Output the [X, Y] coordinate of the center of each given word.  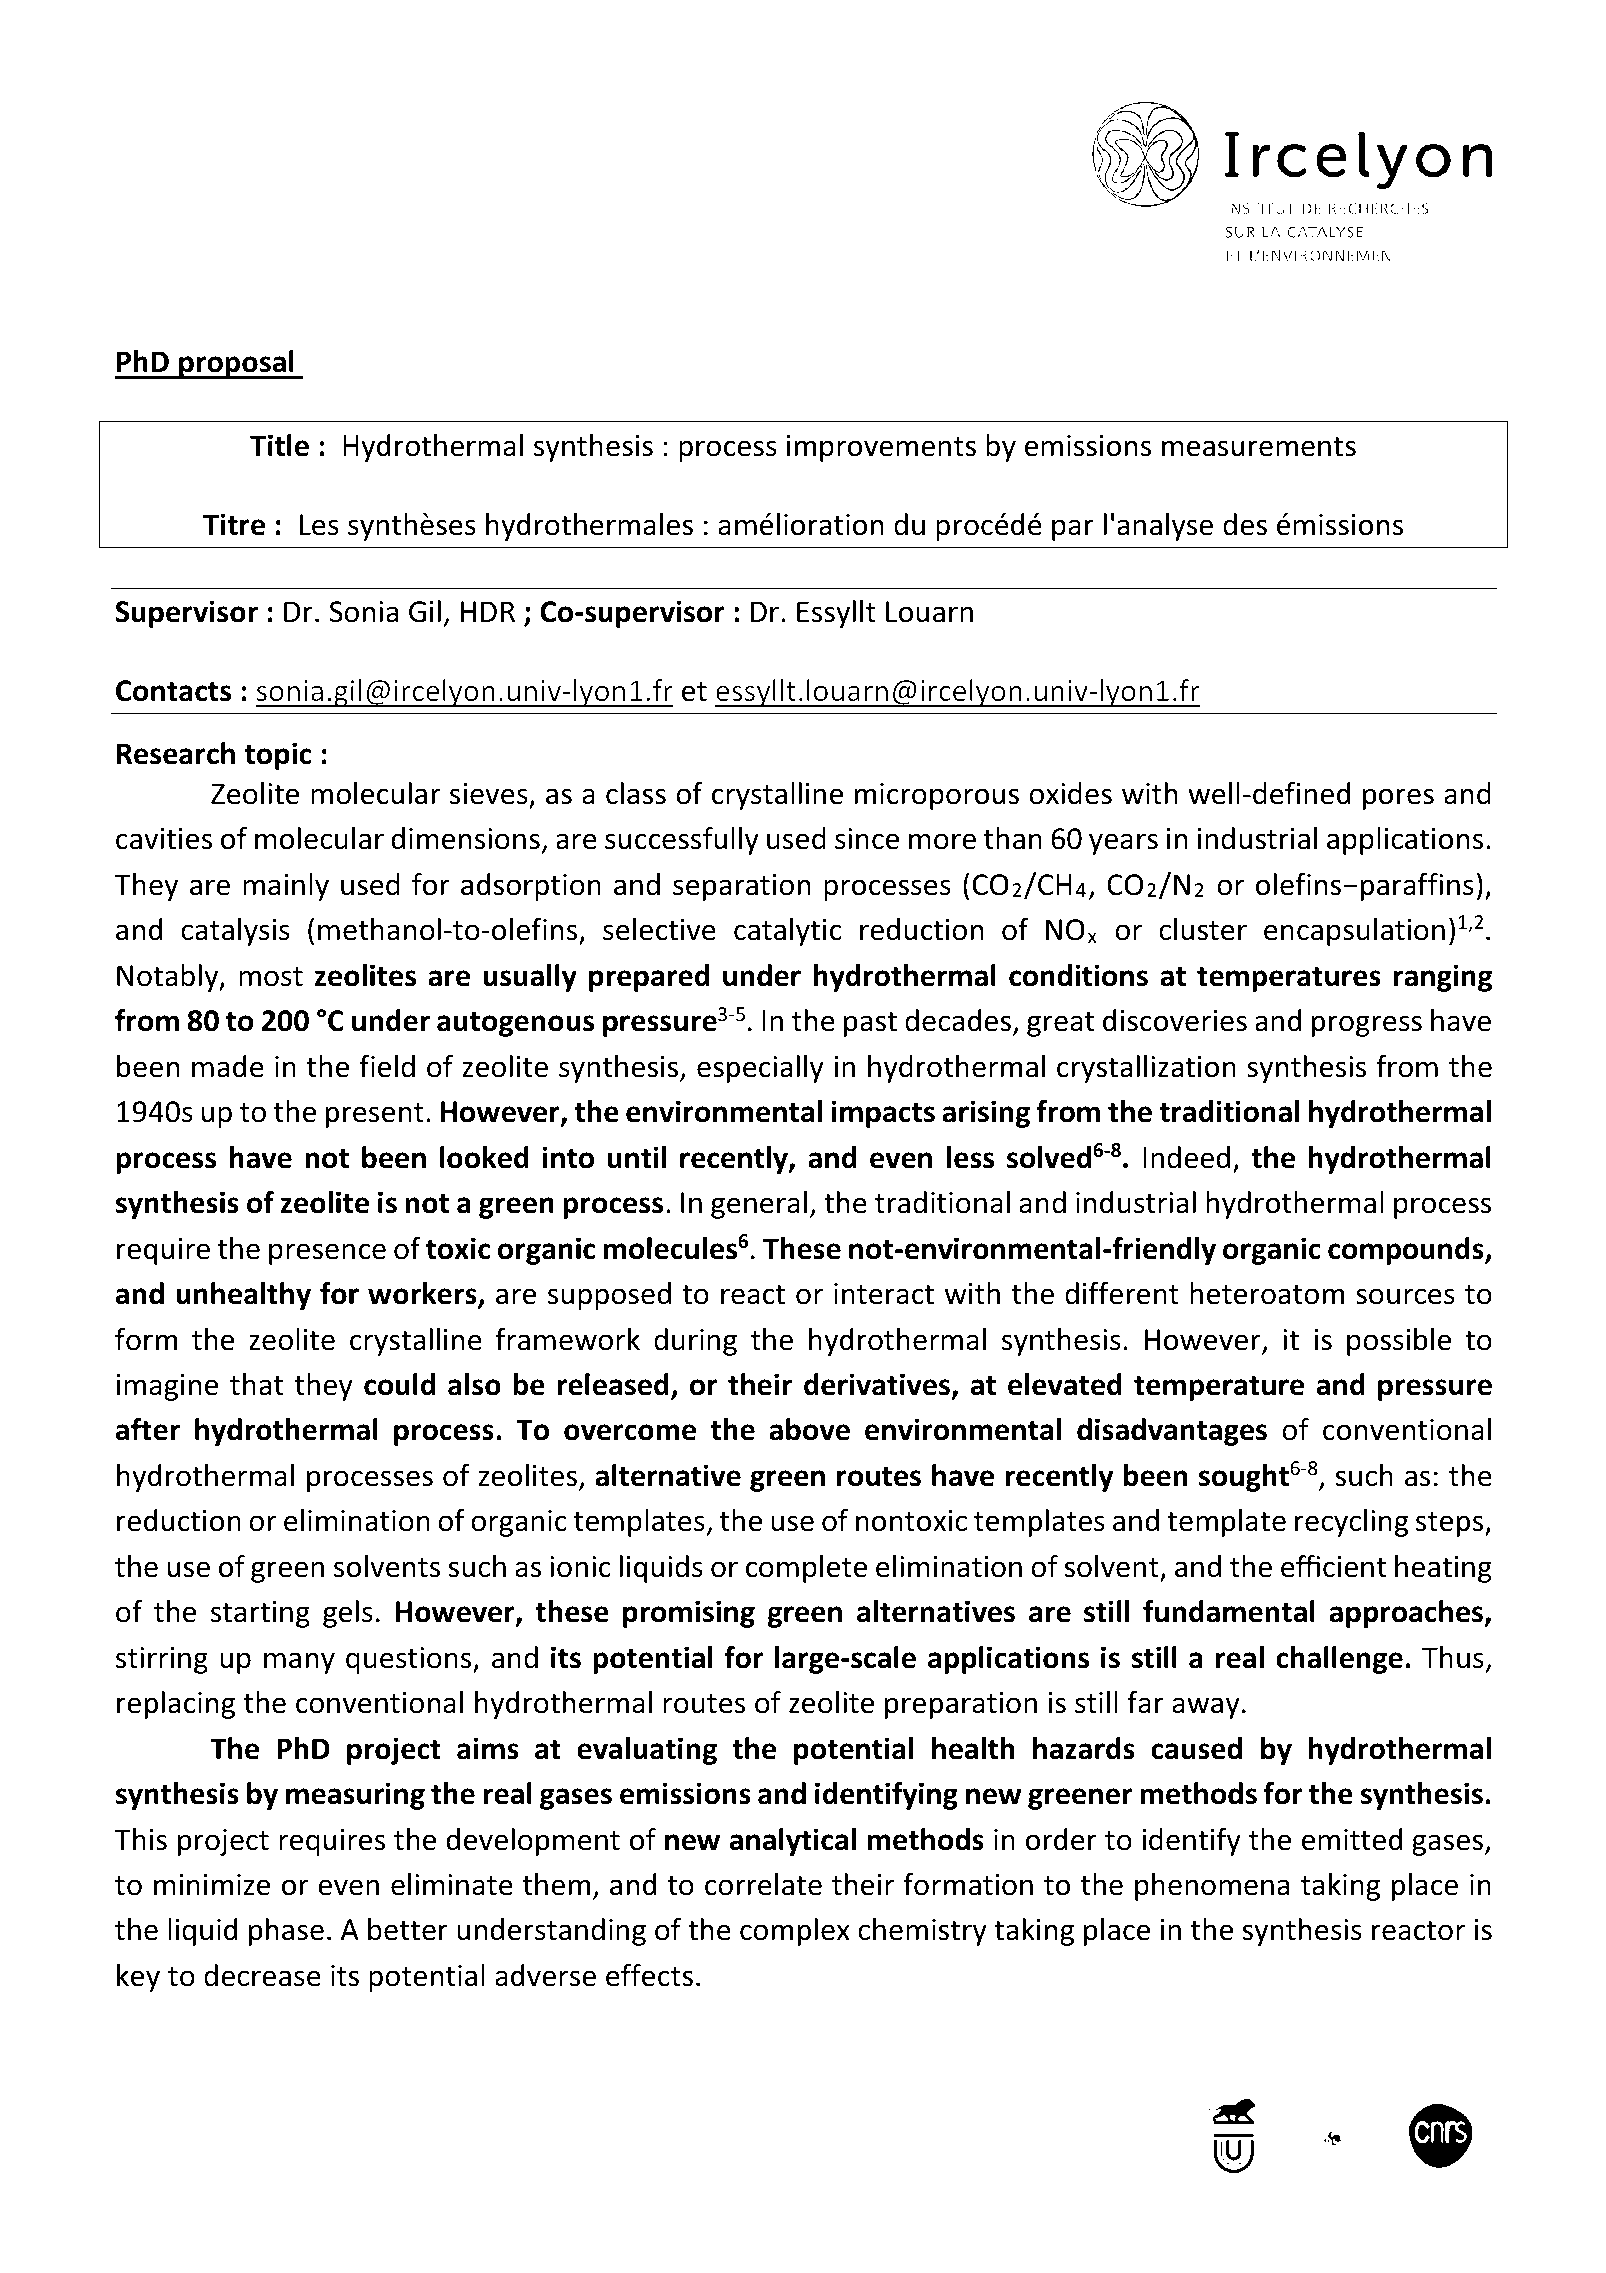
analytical [793, 1842]
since [867, 839]
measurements [1259, 447]
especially [760, 1069]
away [1206, 1708]
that [256, 1384]
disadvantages [1172, 1432]
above [809, 1429]
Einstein [335, 2115]
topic [278, 756]
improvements [881, 448]
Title [279, 445]
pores [1398, 799]
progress [1367, 1026]
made [228, 1066]
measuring [355, 1796]
